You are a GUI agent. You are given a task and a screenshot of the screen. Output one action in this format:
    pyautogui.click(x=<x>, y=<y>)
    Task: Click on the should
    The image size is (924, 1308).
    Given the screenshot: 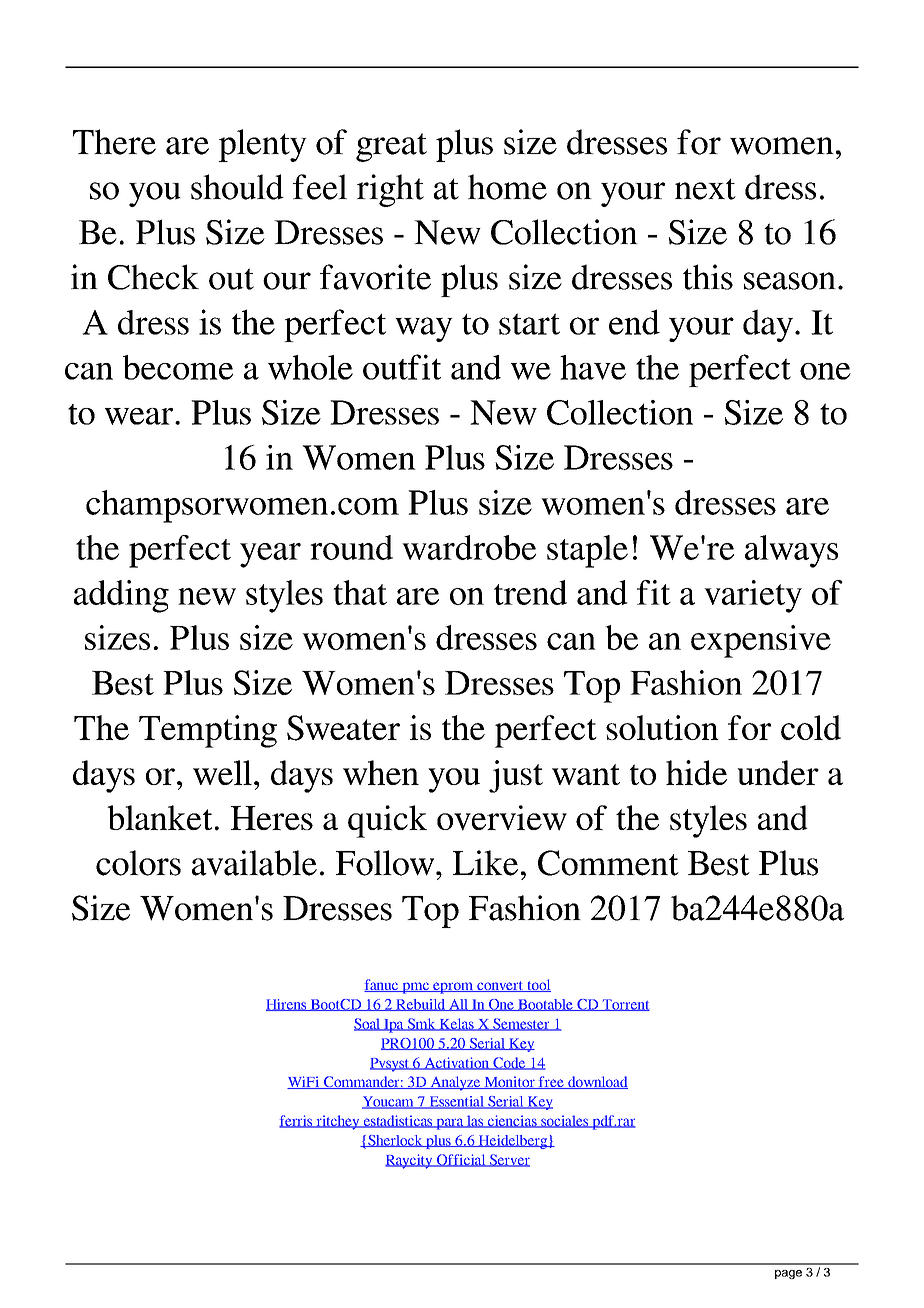 What is the action you would take?
    pyautogui.click(x=237, y=187)
